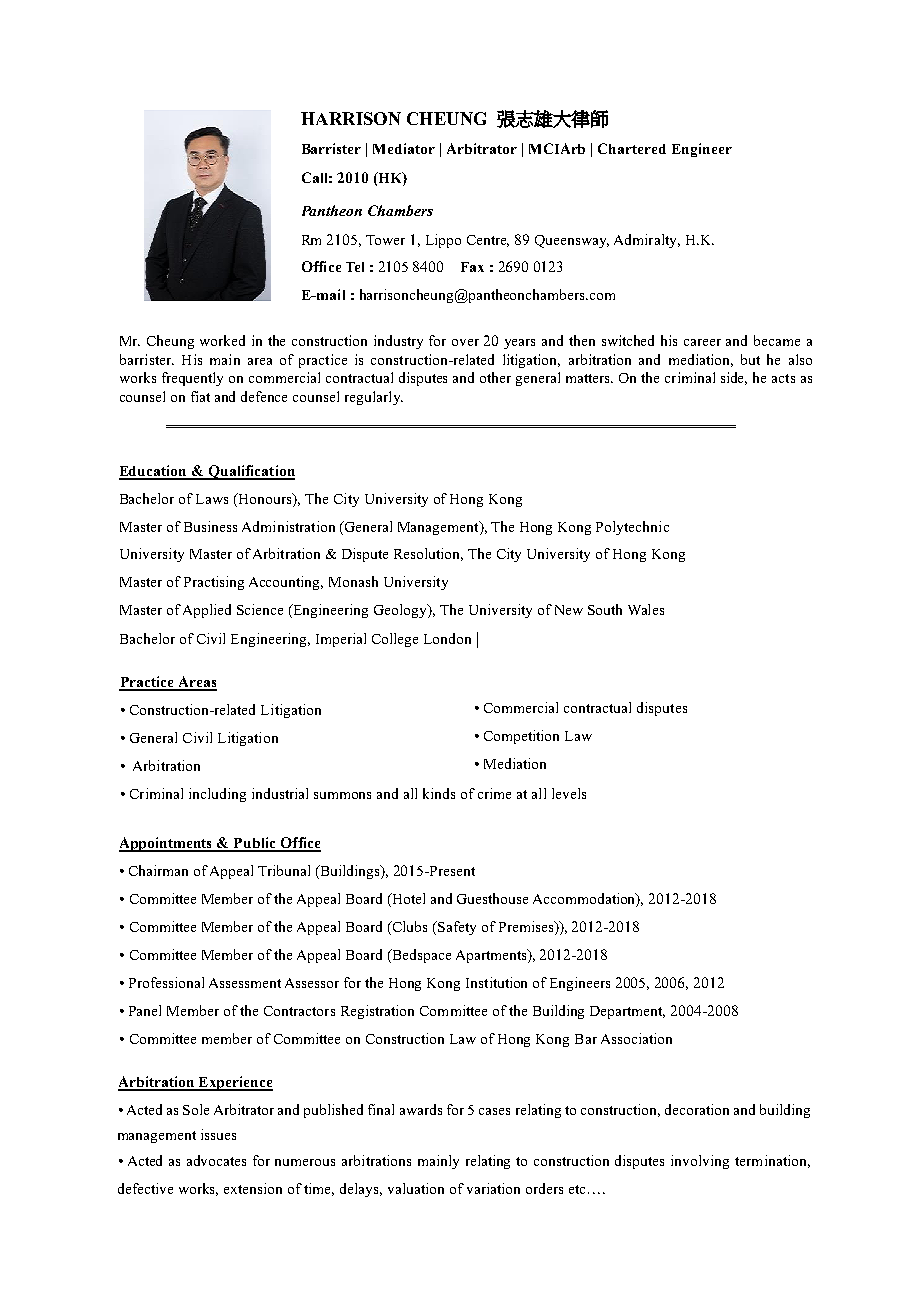 This page has width=924, height=1308. What do you see at coordinates (385, 240) in the page?
I see `Tower` at bounding box center [385, 240].
